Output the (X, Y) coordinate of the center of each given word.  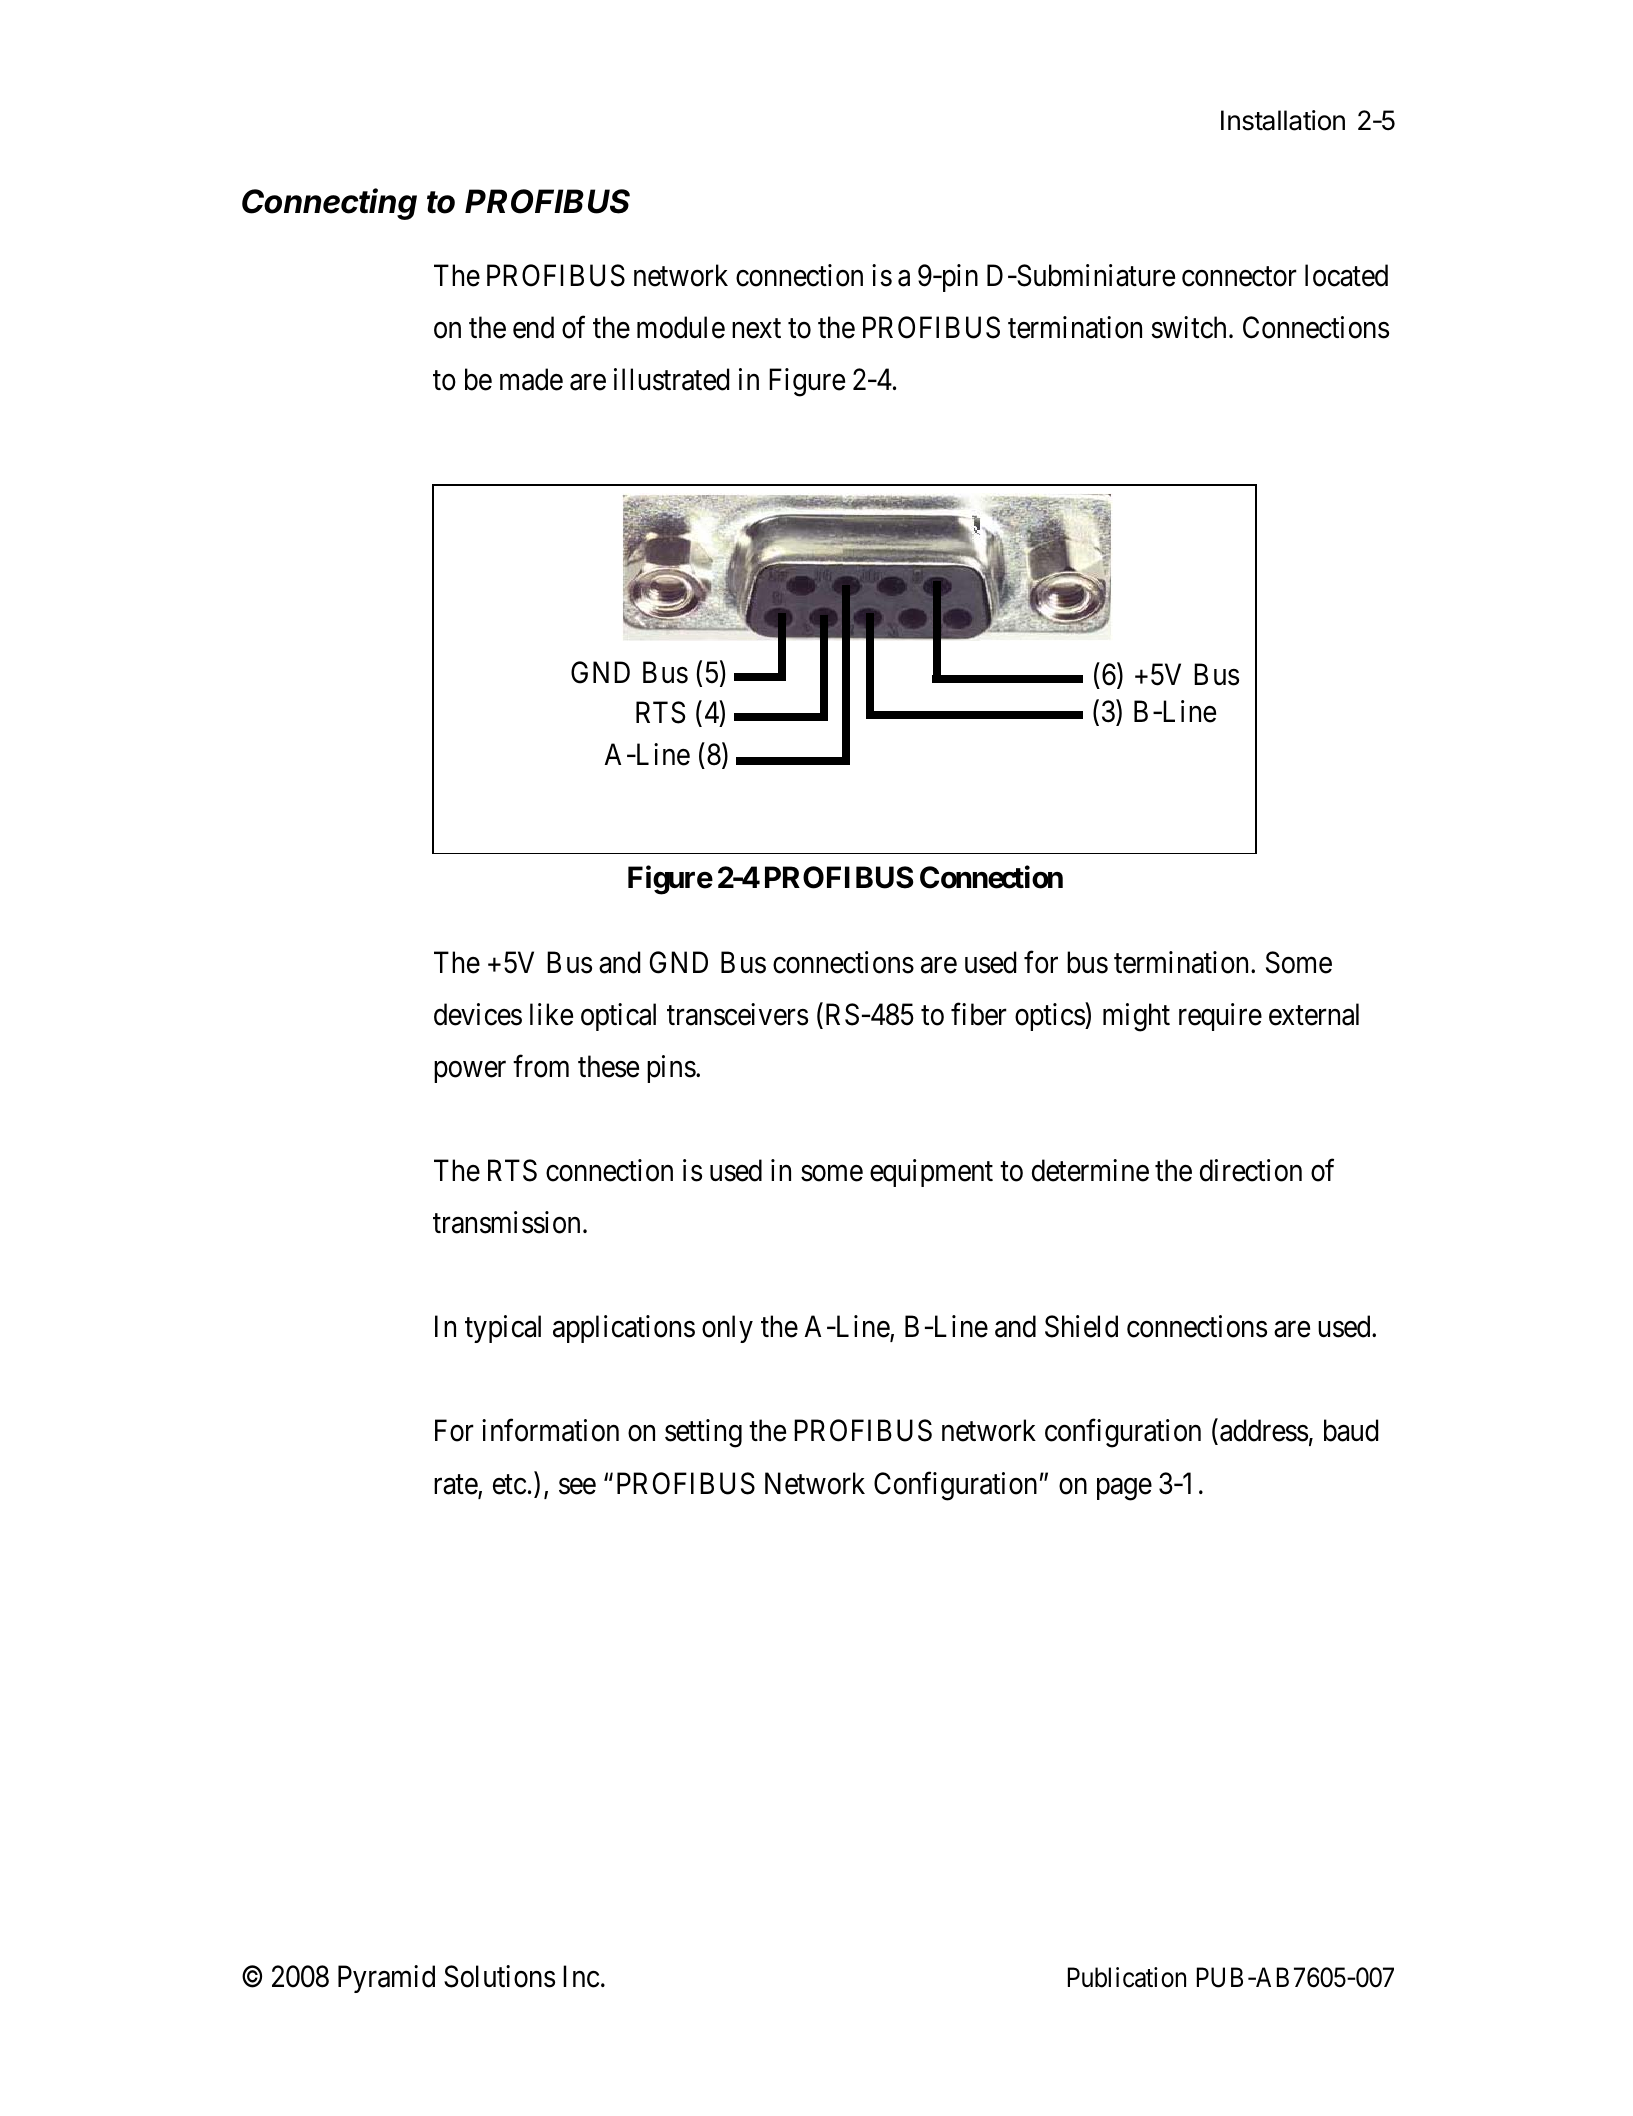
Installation (1283, 120)
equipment (931, 1173)
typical (503, 1329)
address (1264, 1430)
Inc (581, 1977)
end (533, 327)
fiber (979, 1014)
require (1220, 1017)
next (756, 329)
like (551, 1014)
